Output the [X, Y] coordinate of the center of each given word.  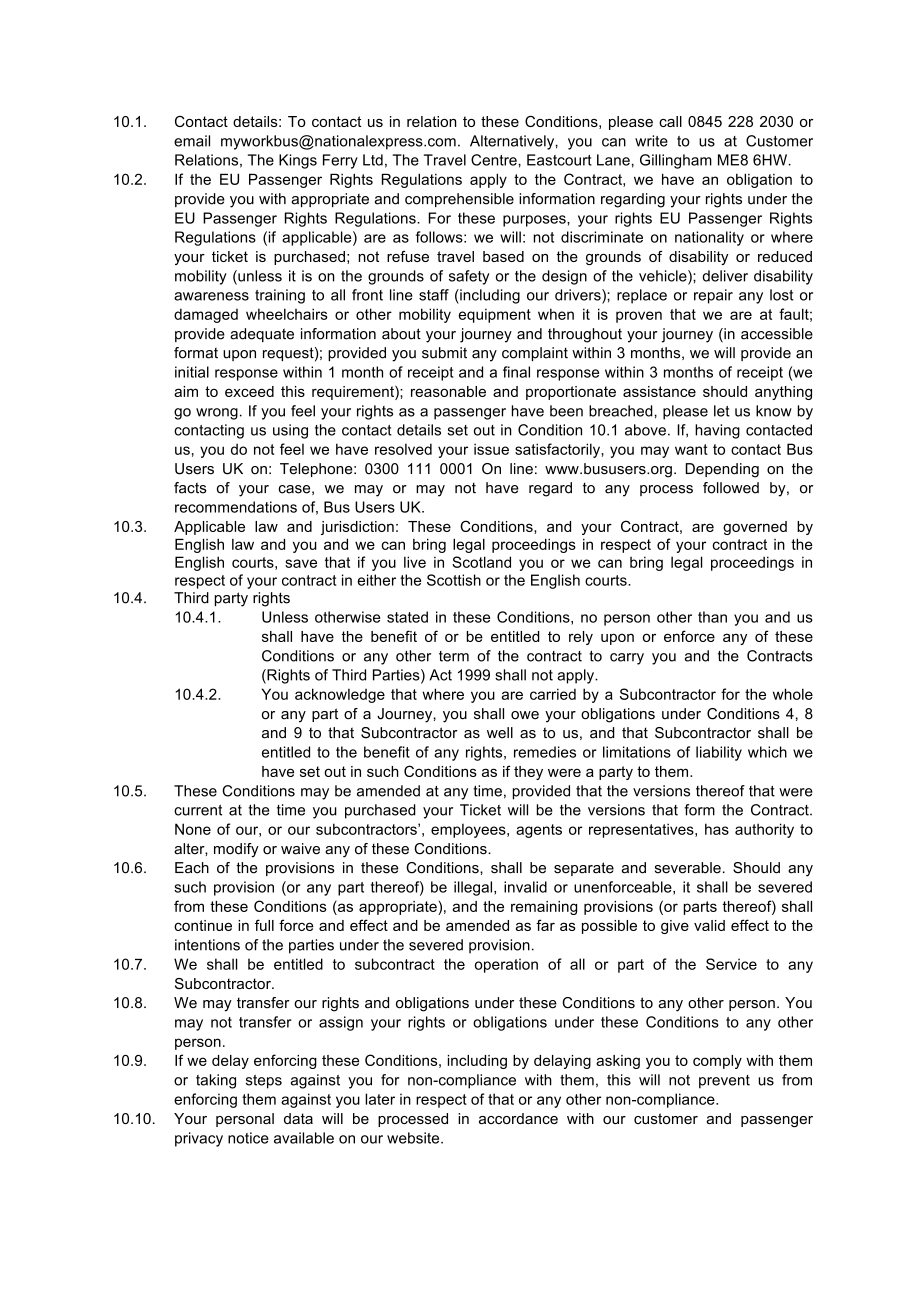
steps [264, 1082]
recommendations [236, 507]
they [528, 773]
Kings [298, 161]
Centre [495, 160]
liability [719, 753]
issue [491, 449]
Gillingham [676, 161]
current [198, 810]
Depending [722, 470]
